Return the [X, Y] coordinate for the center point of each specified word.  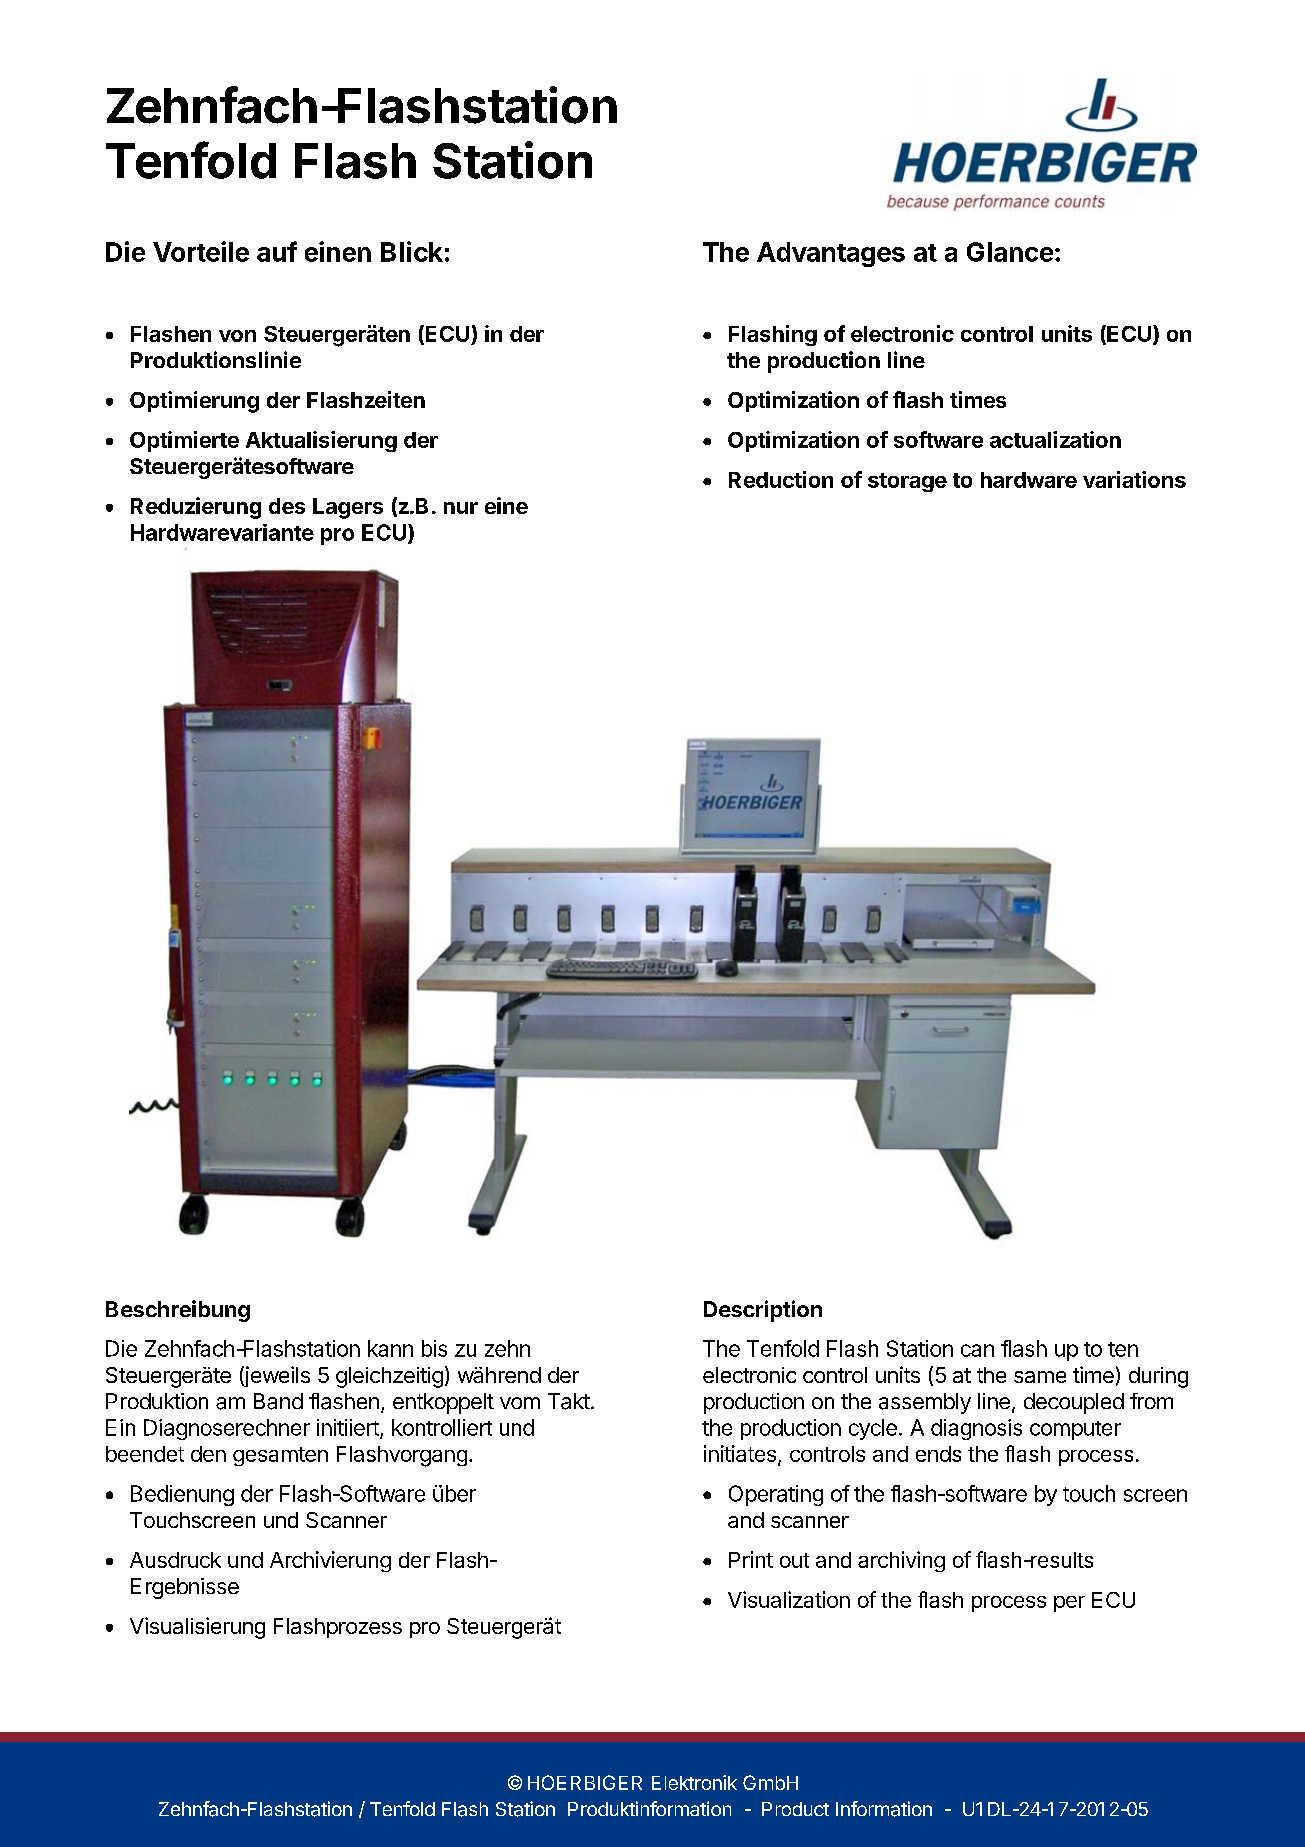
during [1158, 1377]
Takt [569, 1401]
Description [763, 1311]
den [208, 1454]
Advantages [831, 254]
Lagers [348, 508]
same [1040, 1377]
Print [751, 1559]
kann [390, 1348]
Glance [1010, 252]
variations [1134, 479]
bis [434, 1348]
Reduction [781, 479]
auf [277, 251]
